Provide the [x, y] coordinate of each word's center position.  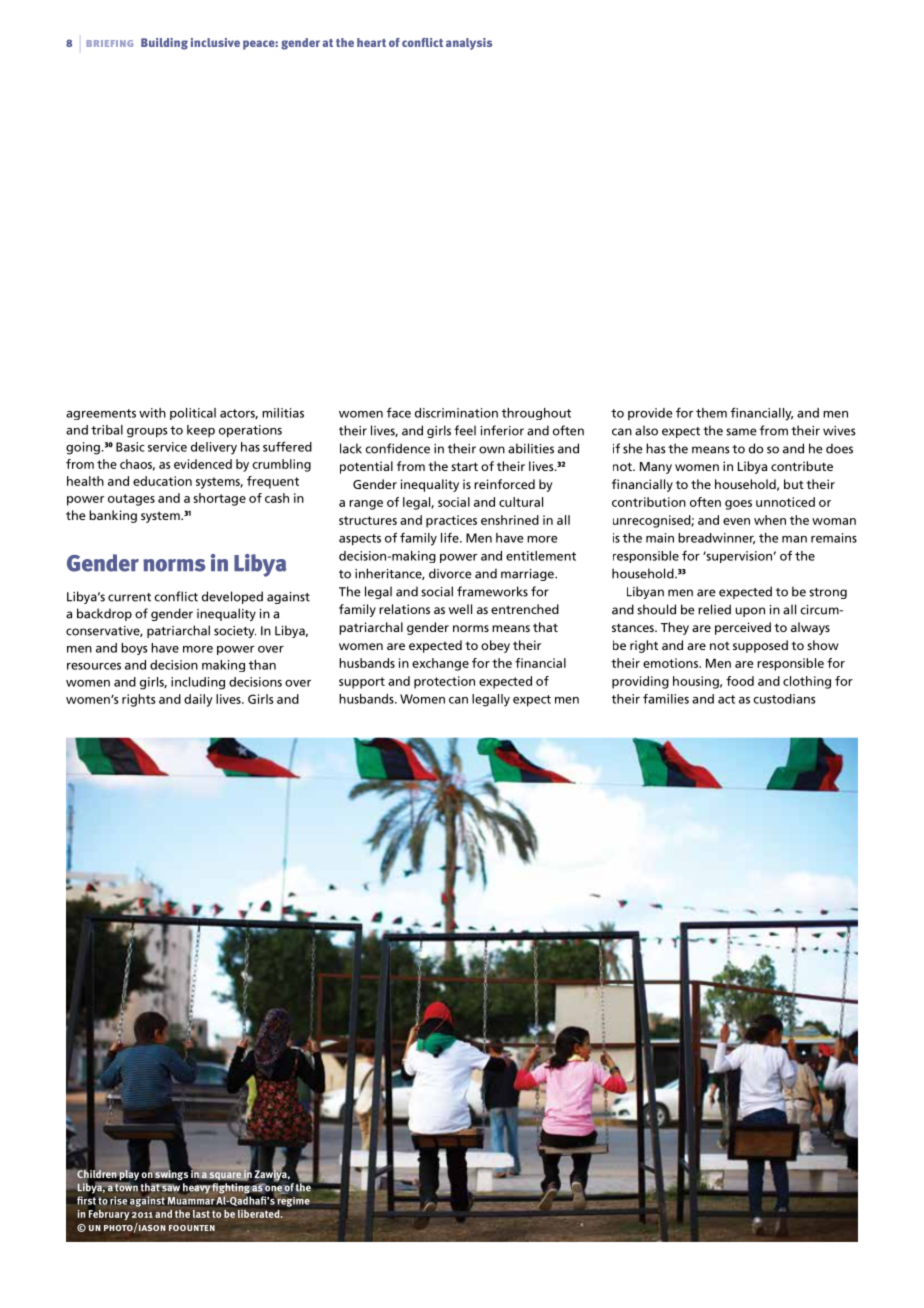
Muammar [190, 1201]
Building [164, 44]
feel [465, 430]
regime [293, 1201]
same [741, 432]
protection [444, 682]
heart [371, 42]
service [167, 447]
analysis [469, 44]
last [201, 1214]
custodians [784, 699]
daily [198, 700]
